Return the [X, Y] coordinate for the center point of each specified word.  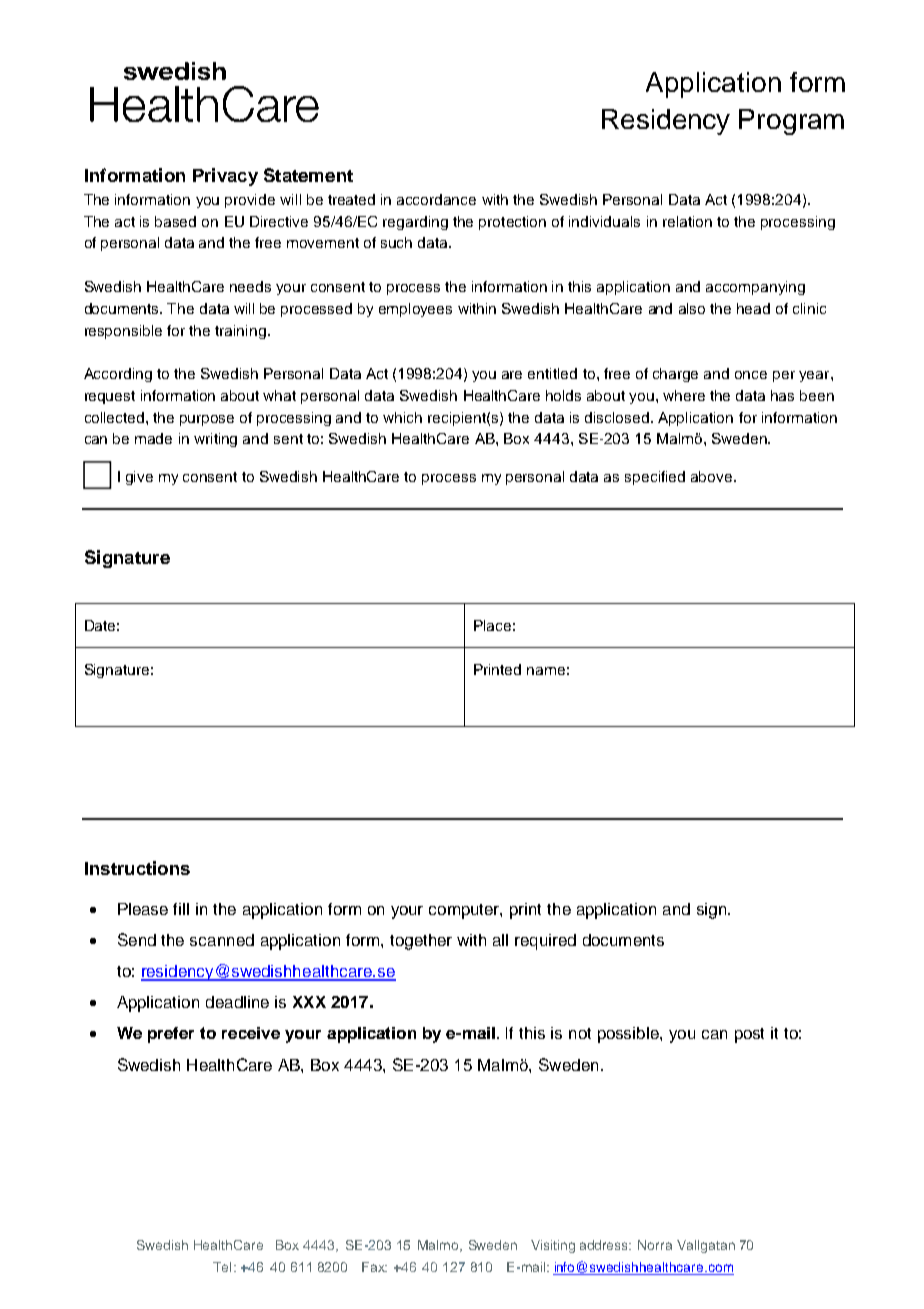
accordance [436, 199]
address [605, 1245]
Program [791, 122]
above [713, 476]
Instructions [137, 868]
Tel [222, 1267]
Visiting [553, 1246]
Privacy [225, 177]
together [421, 942]
